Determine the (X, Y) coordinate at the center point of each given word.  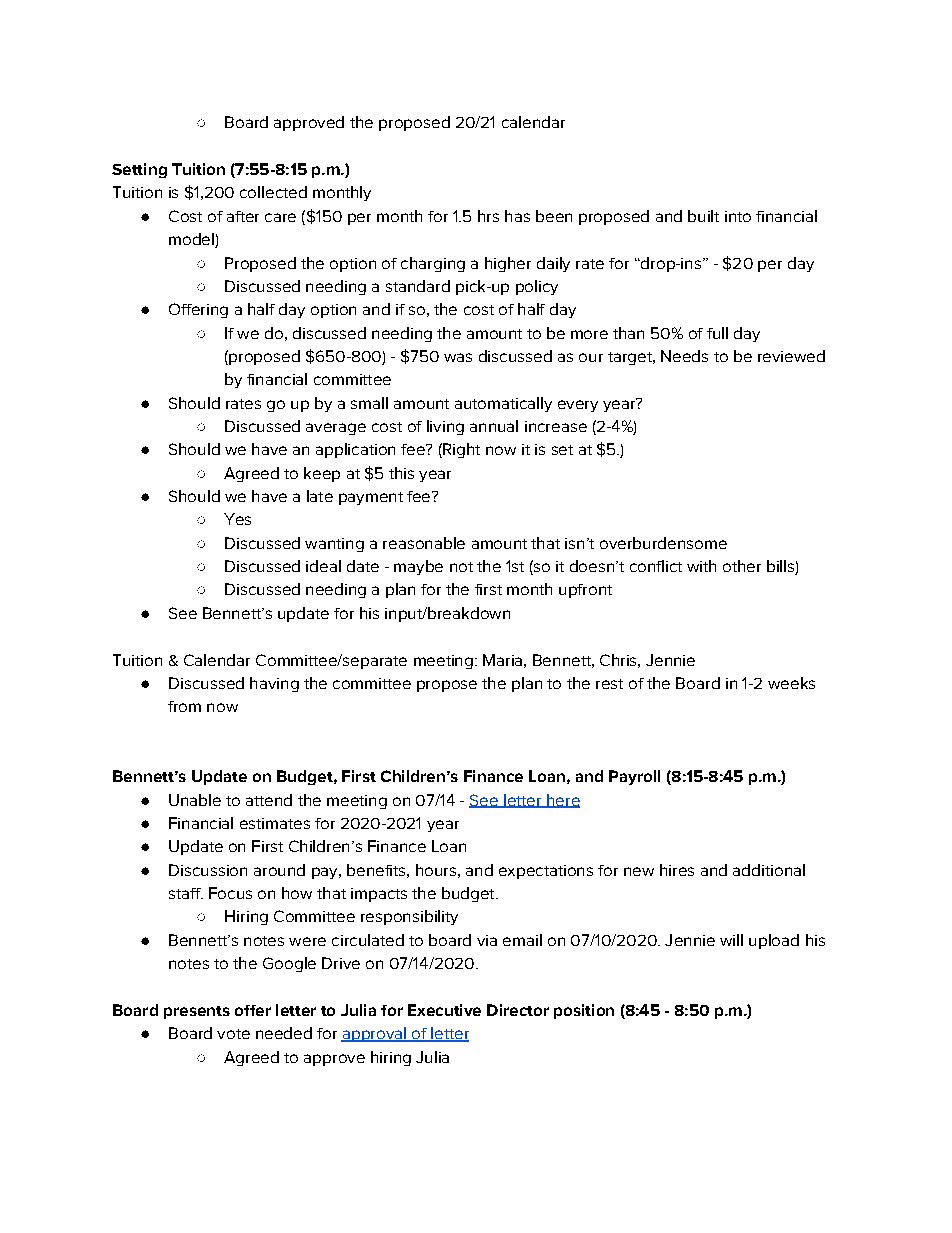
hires (677, 870)
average (336, 429)
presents (197, 1012)
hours (436, 870)
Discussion (208, 870)
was (458, 357)
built (703, 216)
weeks (791, 683)
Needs (684, 356)
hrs (488, 216)
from (184, 706)
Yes (237, 519)
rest (609, 684)
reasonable (424, 543)
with (701, 566)
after (243, 216)
